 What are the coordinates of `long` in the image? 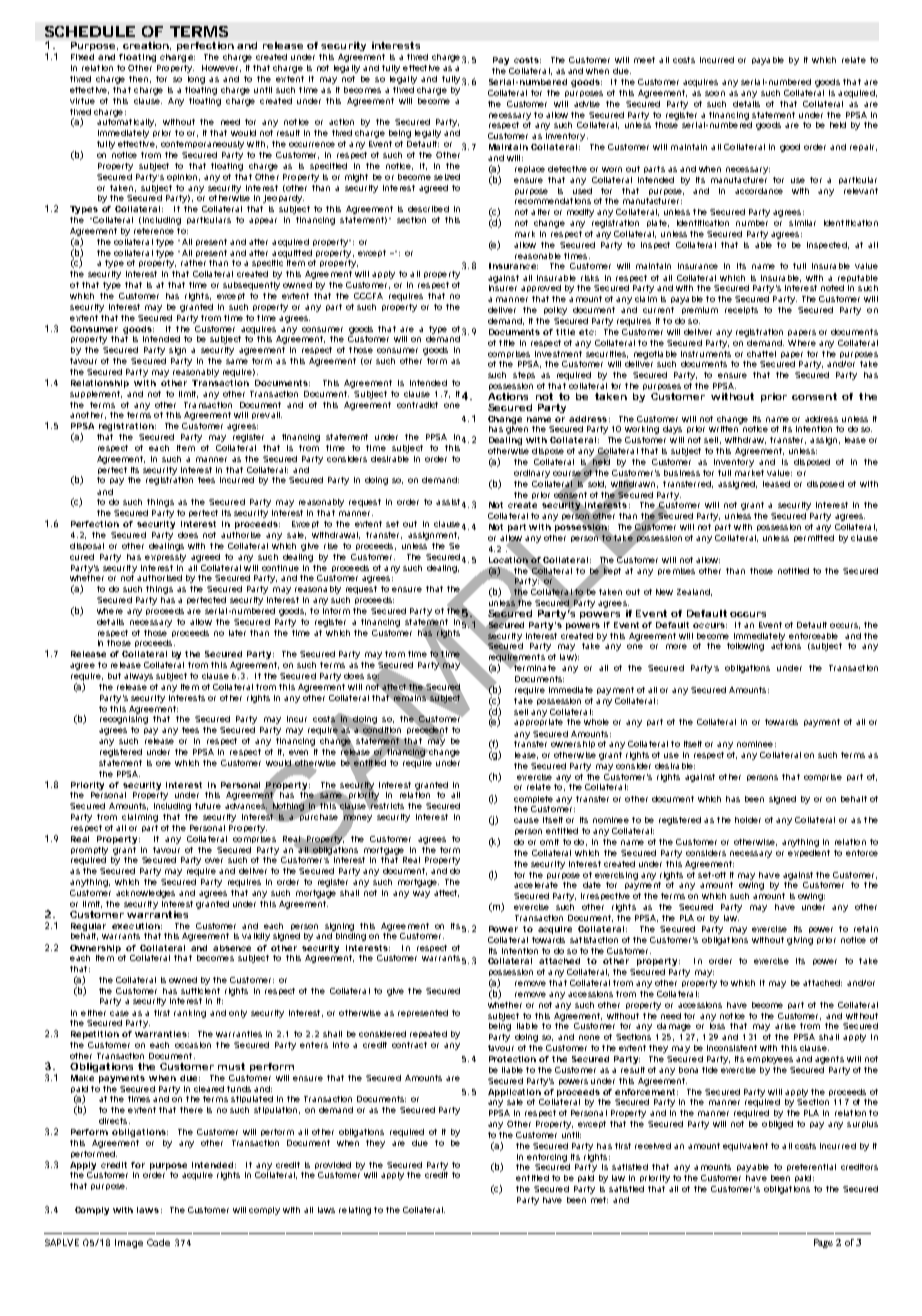 It's located at (196, 80).
